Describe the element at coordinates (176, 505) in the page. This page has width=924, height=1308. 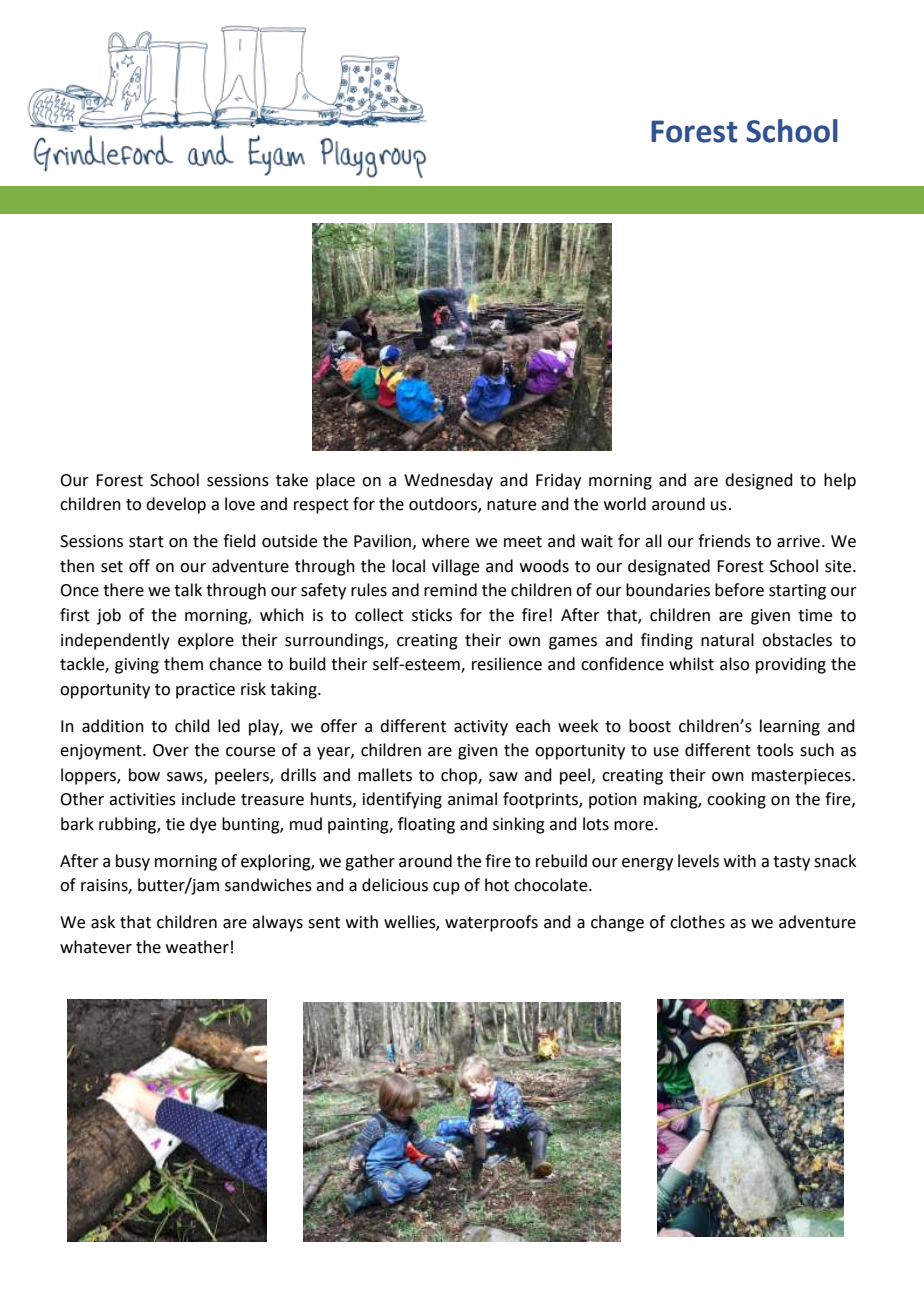
I see `develop` at that location.
